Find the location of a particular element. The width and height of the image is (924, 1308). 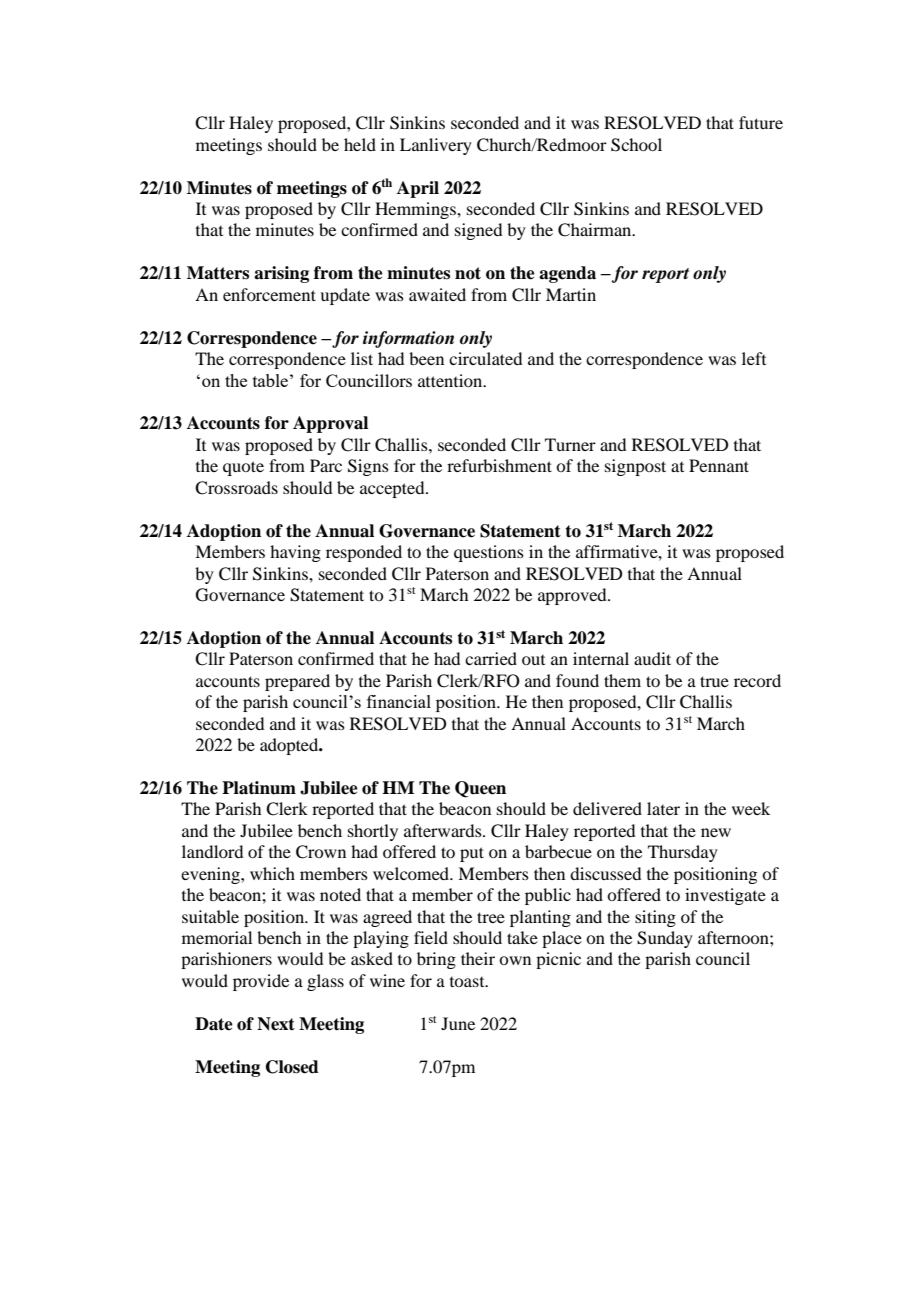

adopted is located at coordinates (290, 746).
